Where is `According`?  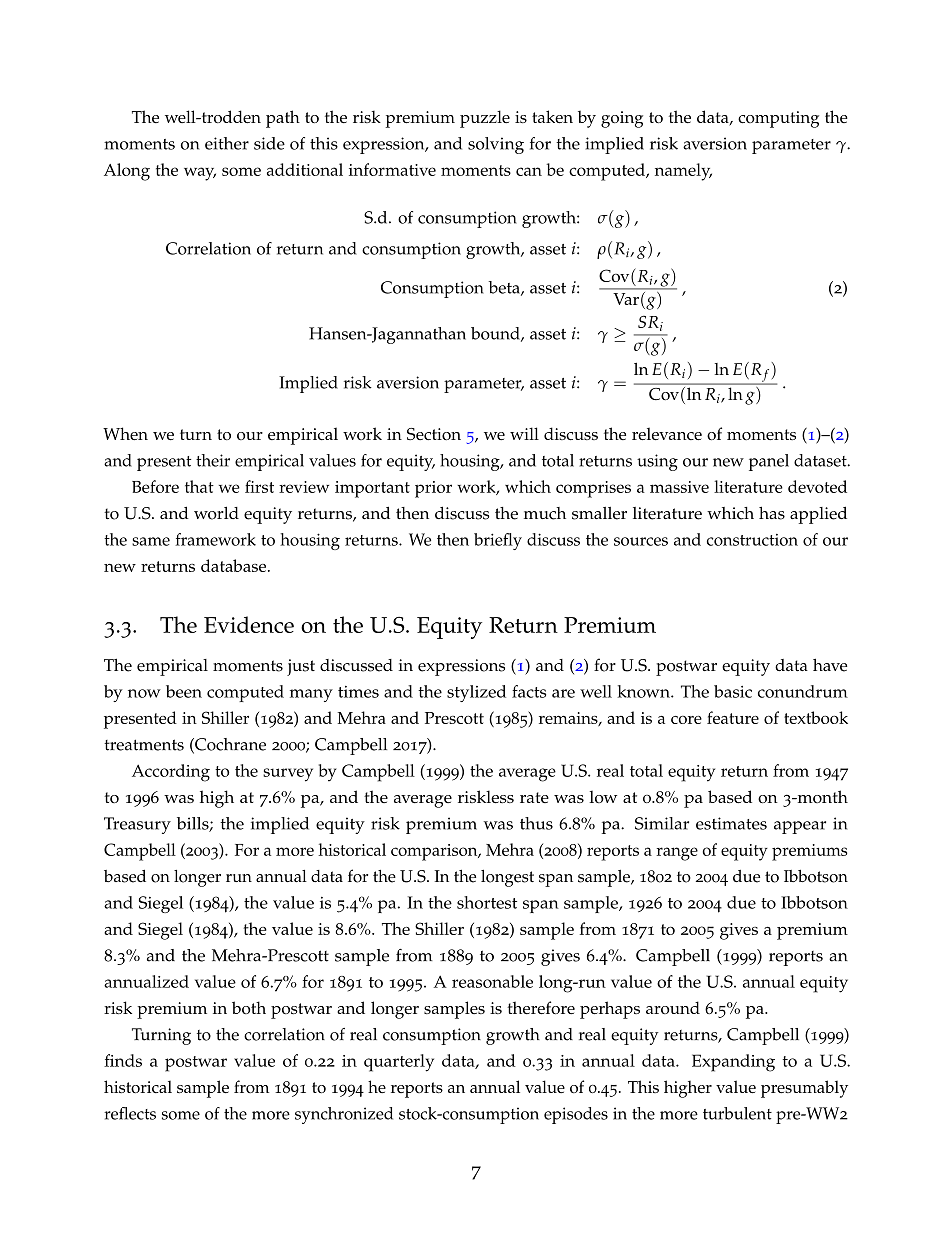 According is located at coordinates (171, 773).
